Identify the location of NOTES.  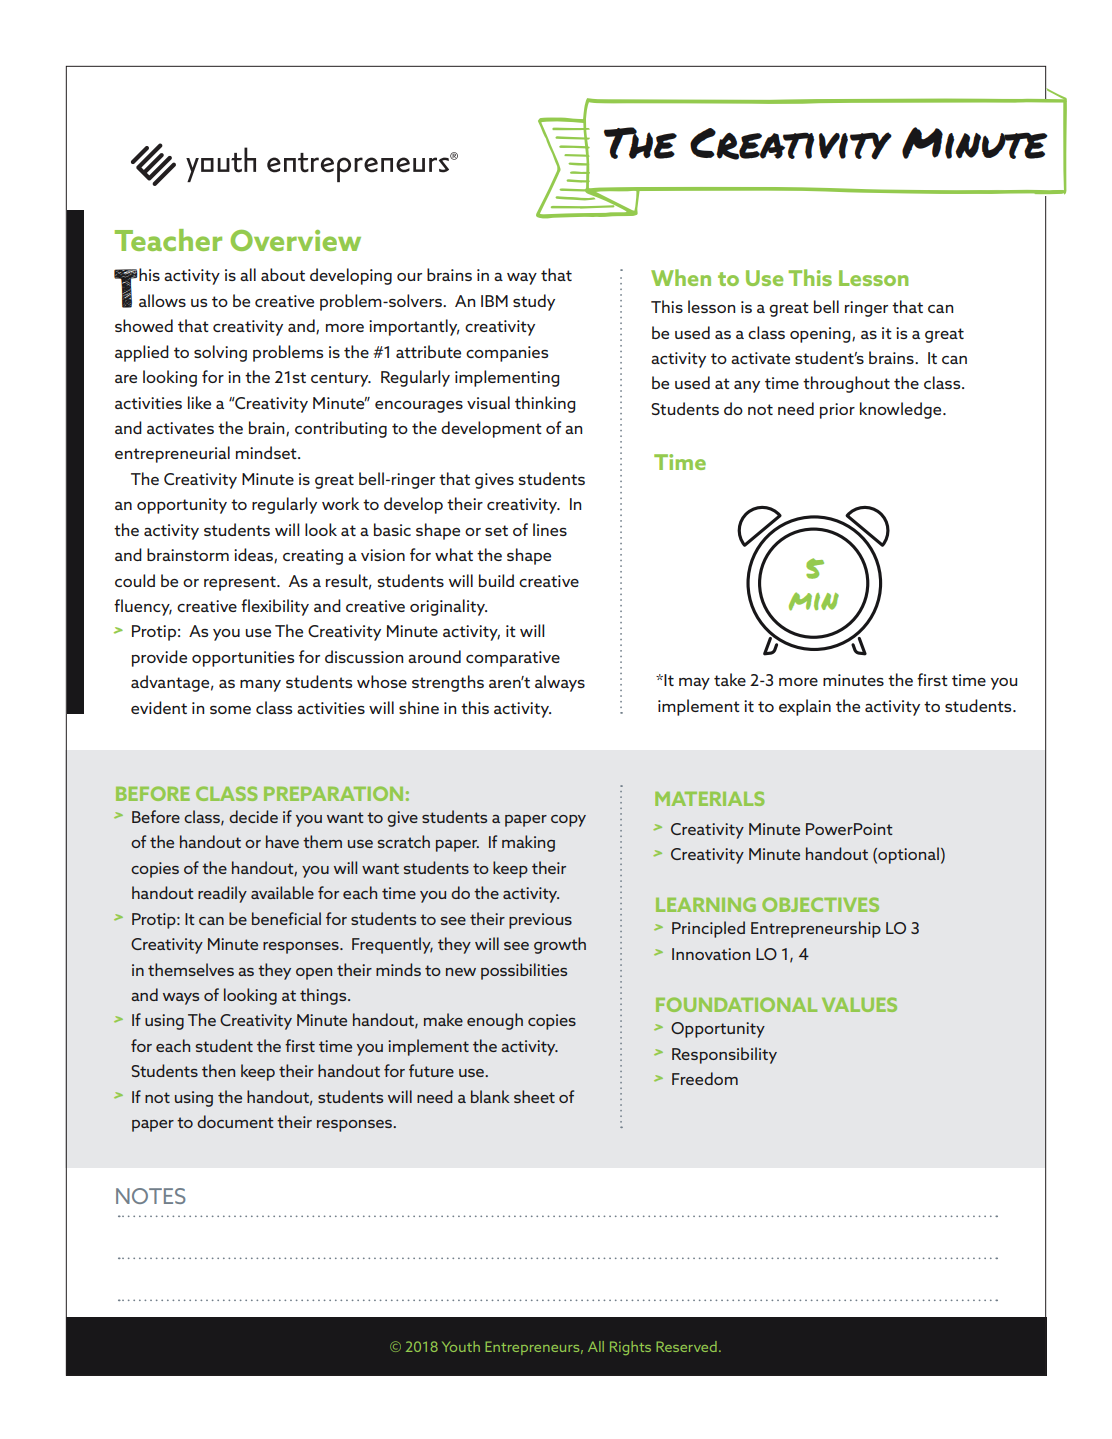
(151, 1196).
